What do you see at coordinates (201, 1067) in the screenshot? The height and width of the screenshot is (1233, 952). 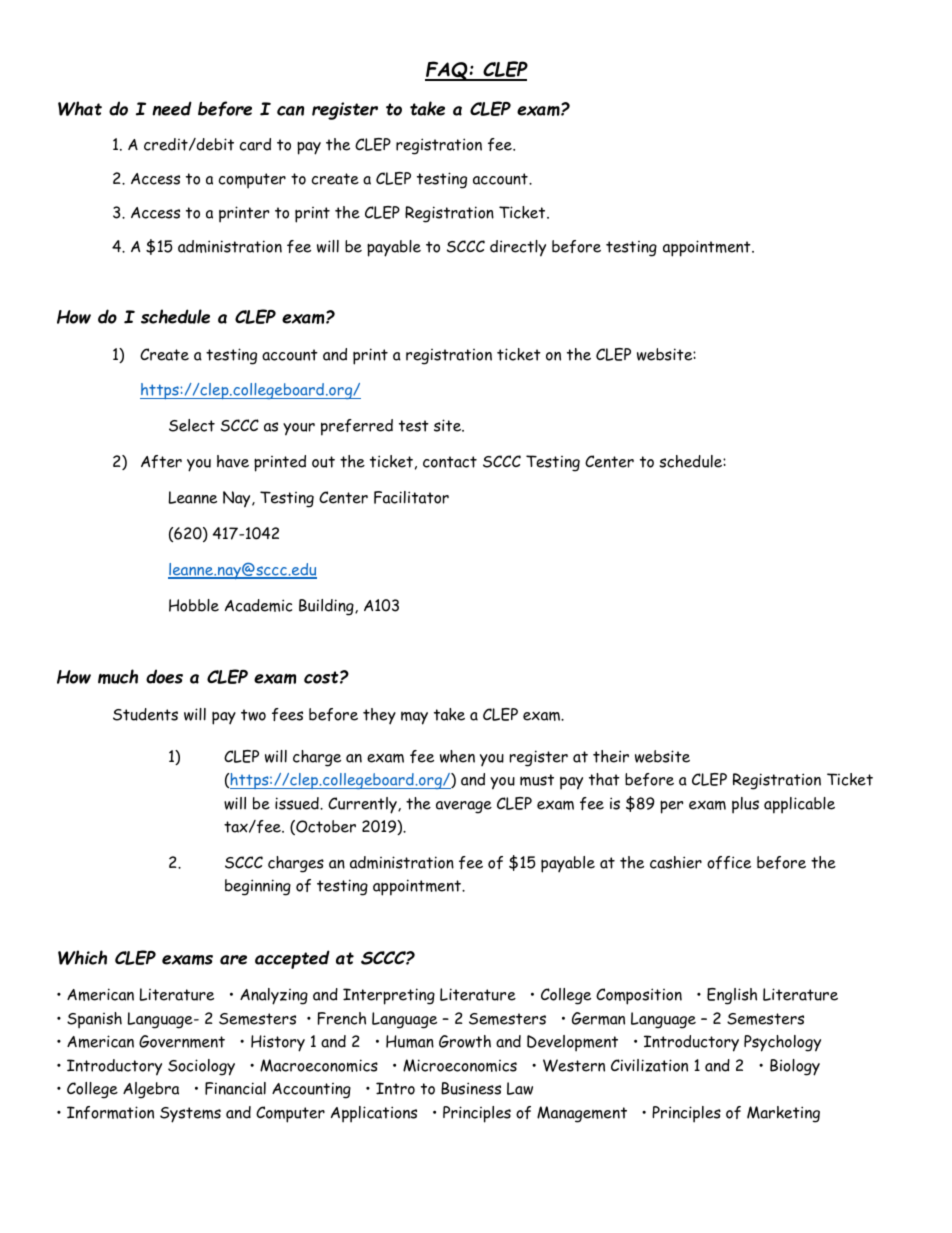 I see `Sociology` at bounding box center [201, 1067].
